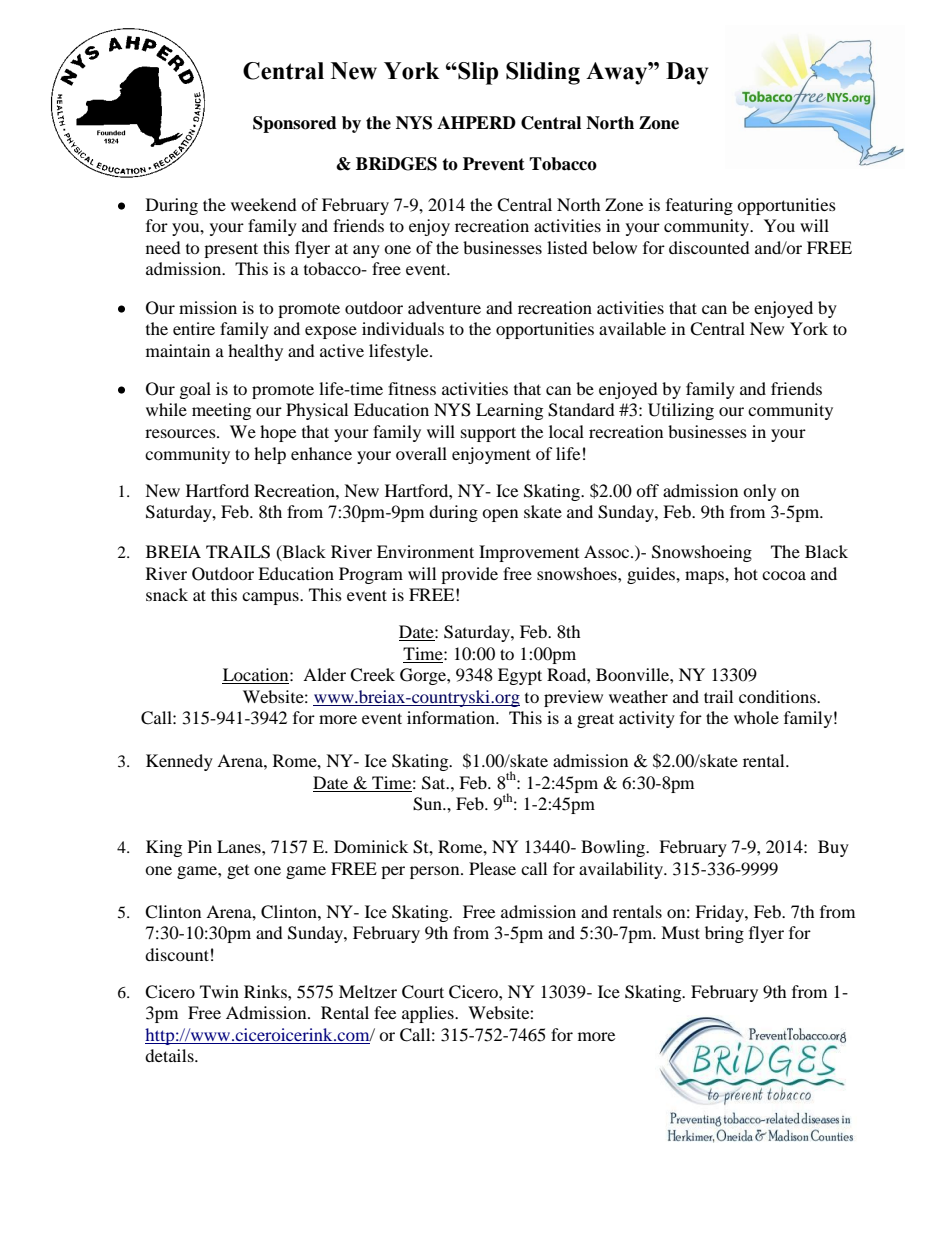 The height and width of the document is (1233, 952). I want to click on information, so click(452, 717).
